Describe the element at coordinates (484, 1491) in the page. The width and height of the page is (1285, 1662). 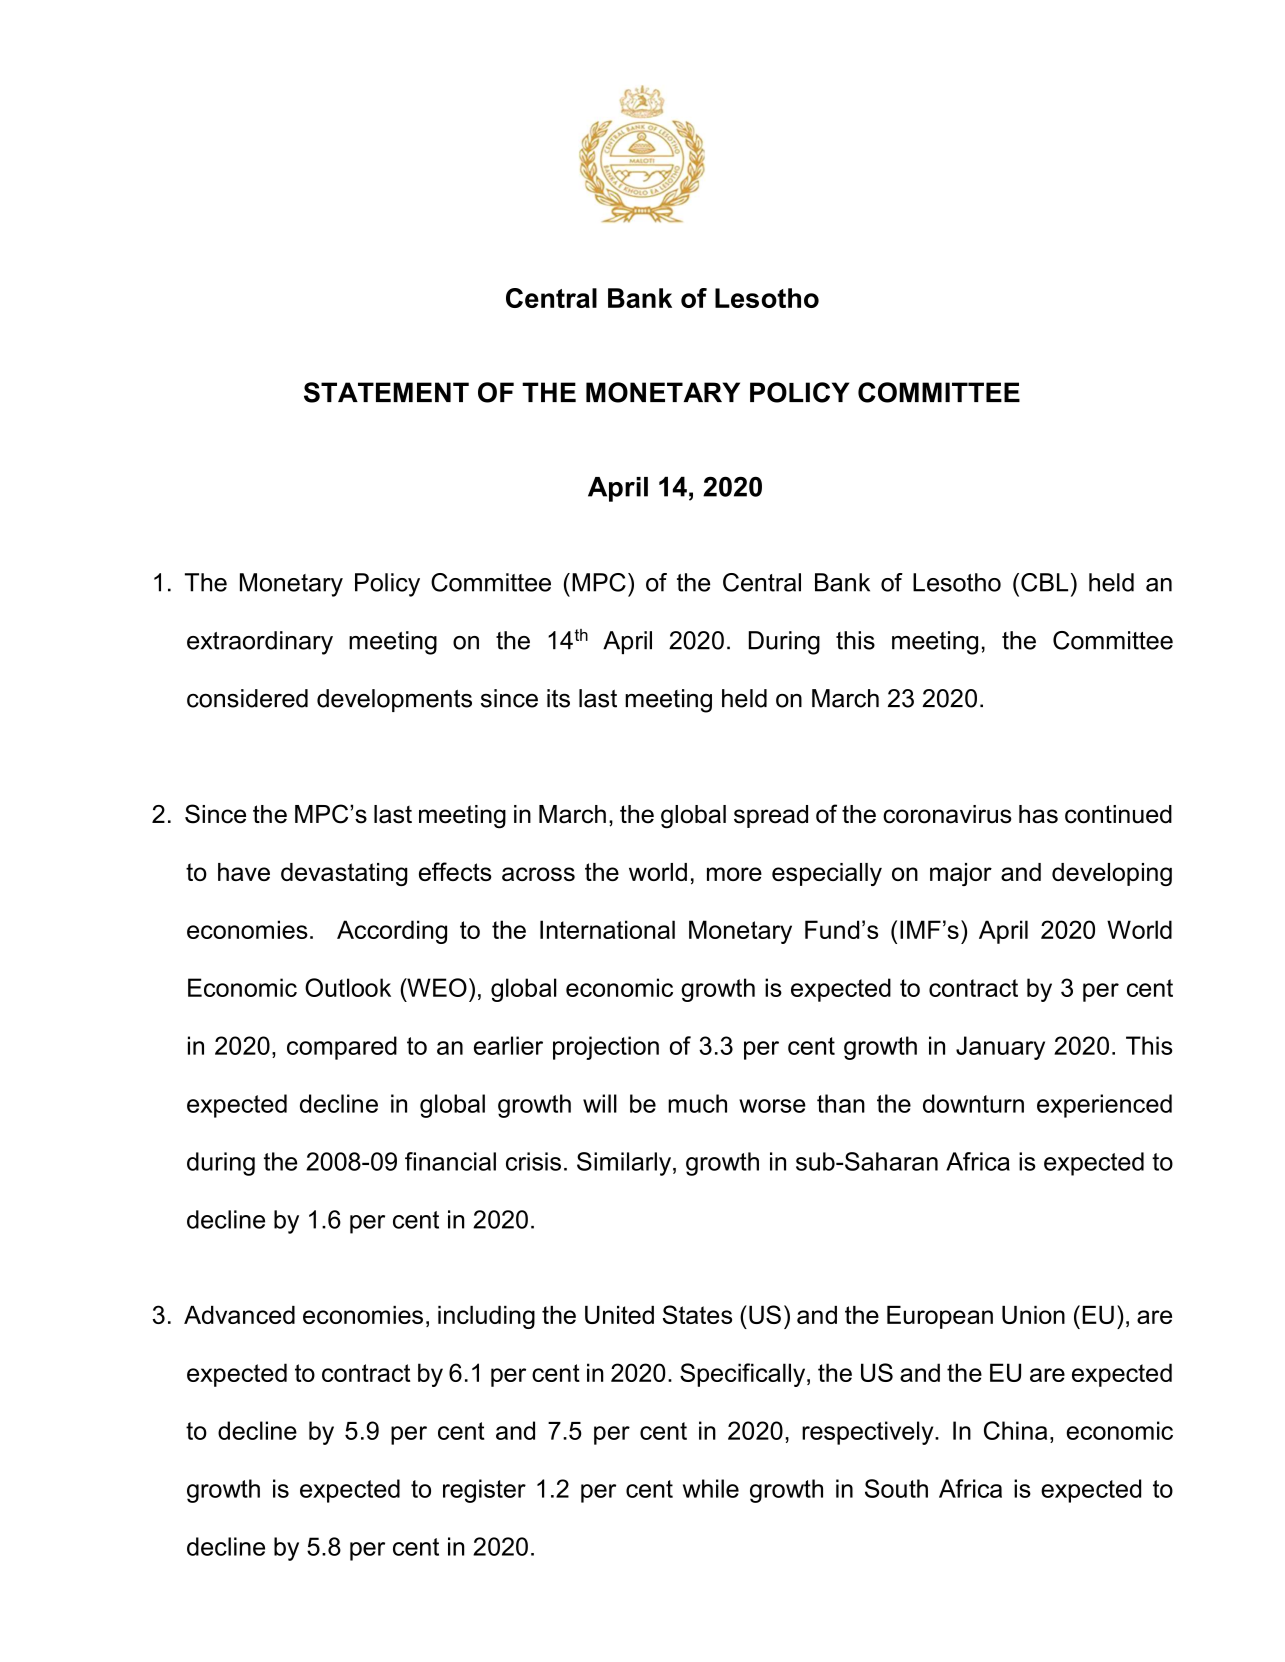
I see `register` at that location.
